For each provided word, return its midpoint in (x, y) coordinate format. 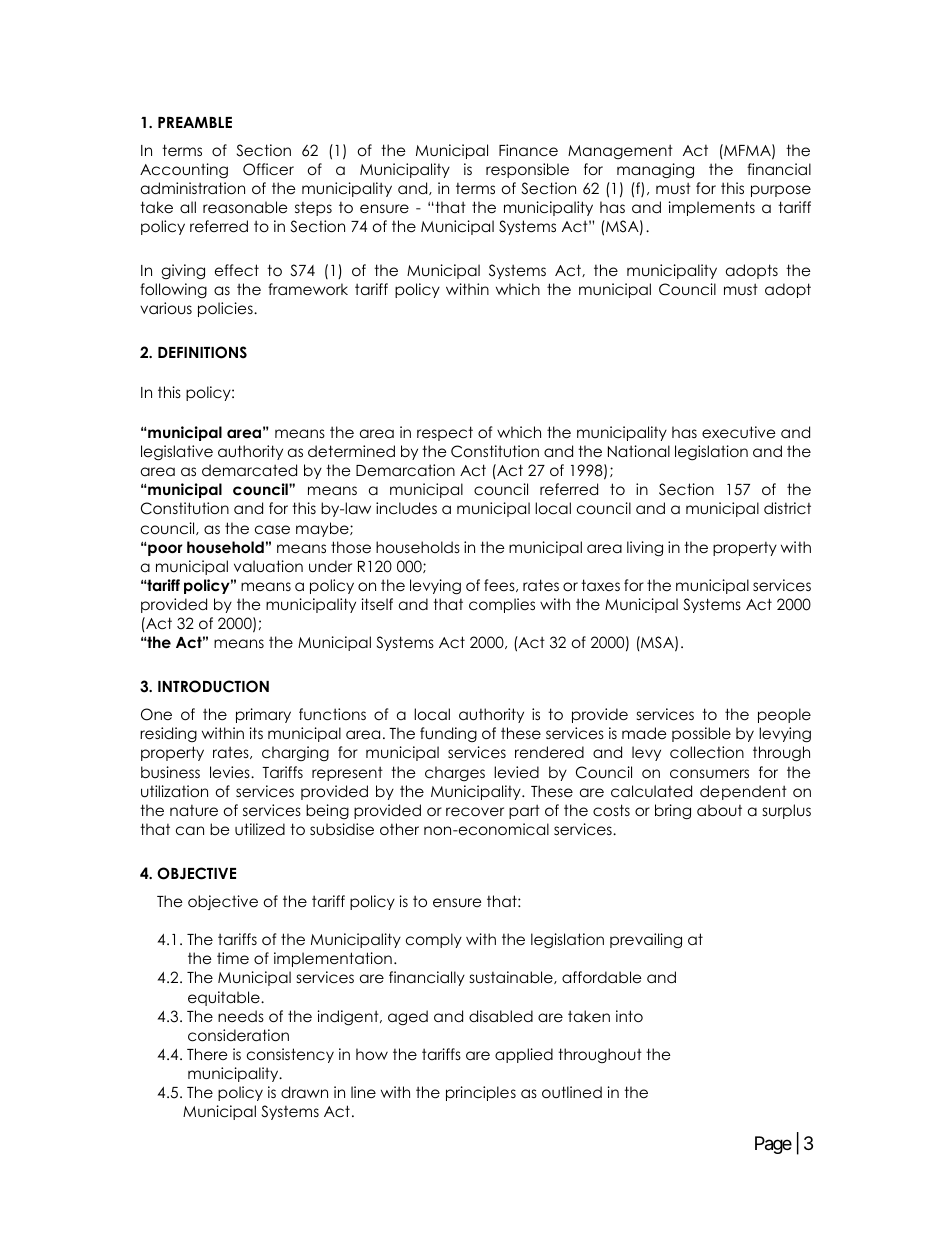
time (233, 958)
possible (701, 734)
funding (448, 734)
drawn (304, 1092)
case (272, 530)
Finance (528, 150)
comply (434, 940)
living (645, 549)
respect (445, 433)
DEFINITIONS (202, 352)
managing (655, 171)
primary (263, 715)
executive (739, 432)
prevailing (646, 941)
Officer (268, 169)
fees (500, 585)
